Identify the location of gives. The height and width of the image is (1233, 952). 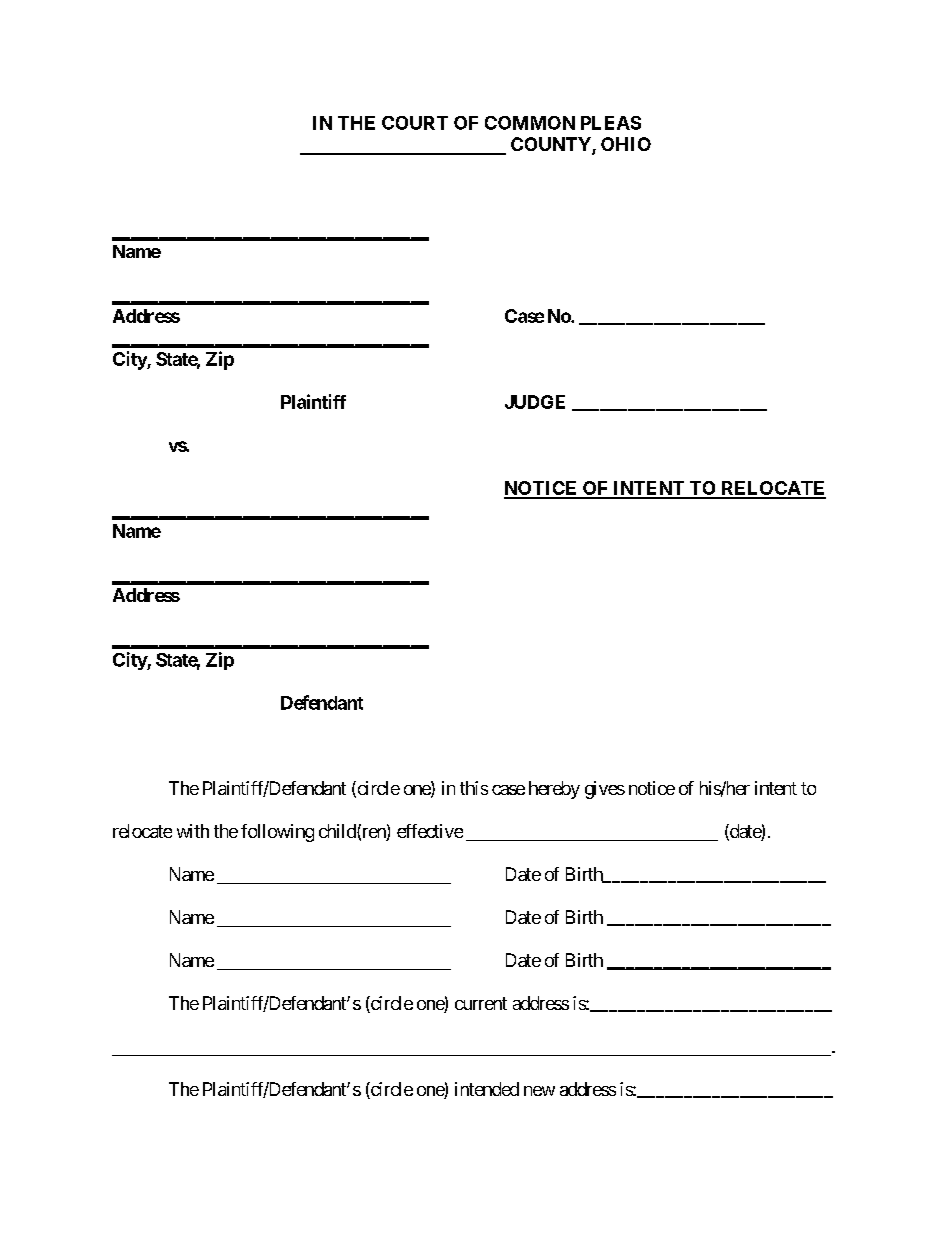
(605, 790).
